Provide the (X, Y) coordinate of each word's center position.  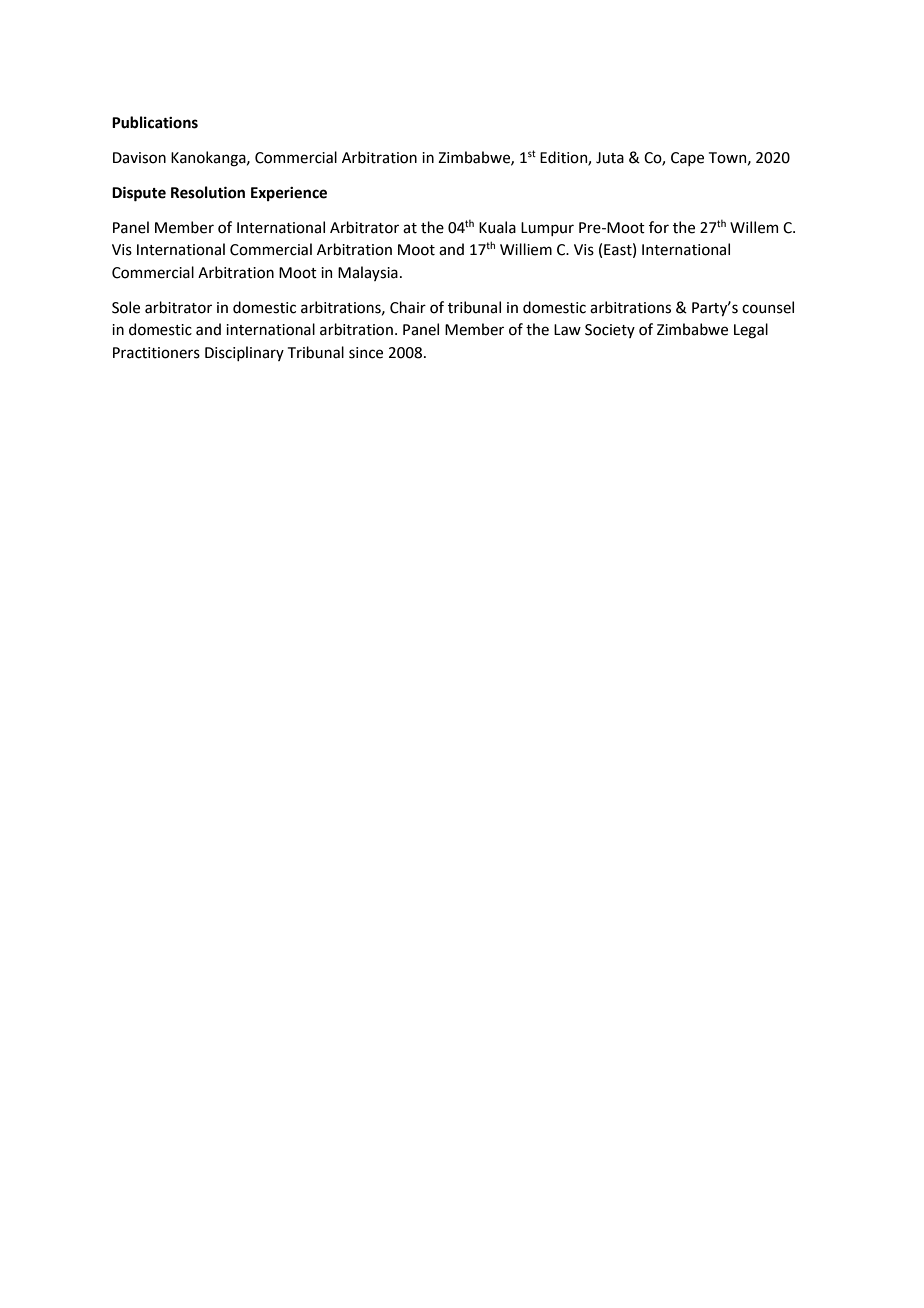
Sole (126, 307)
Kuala (497, 227)
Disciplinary (244, 353)
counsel (768, 307)
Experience (289, 194)
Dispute (139, 194)
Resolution (208, 192)
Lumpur (547, 229)
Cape (687, 159)
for (659, 227)
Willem (754, 227)
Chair (408, 307)
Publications (155, 122)
